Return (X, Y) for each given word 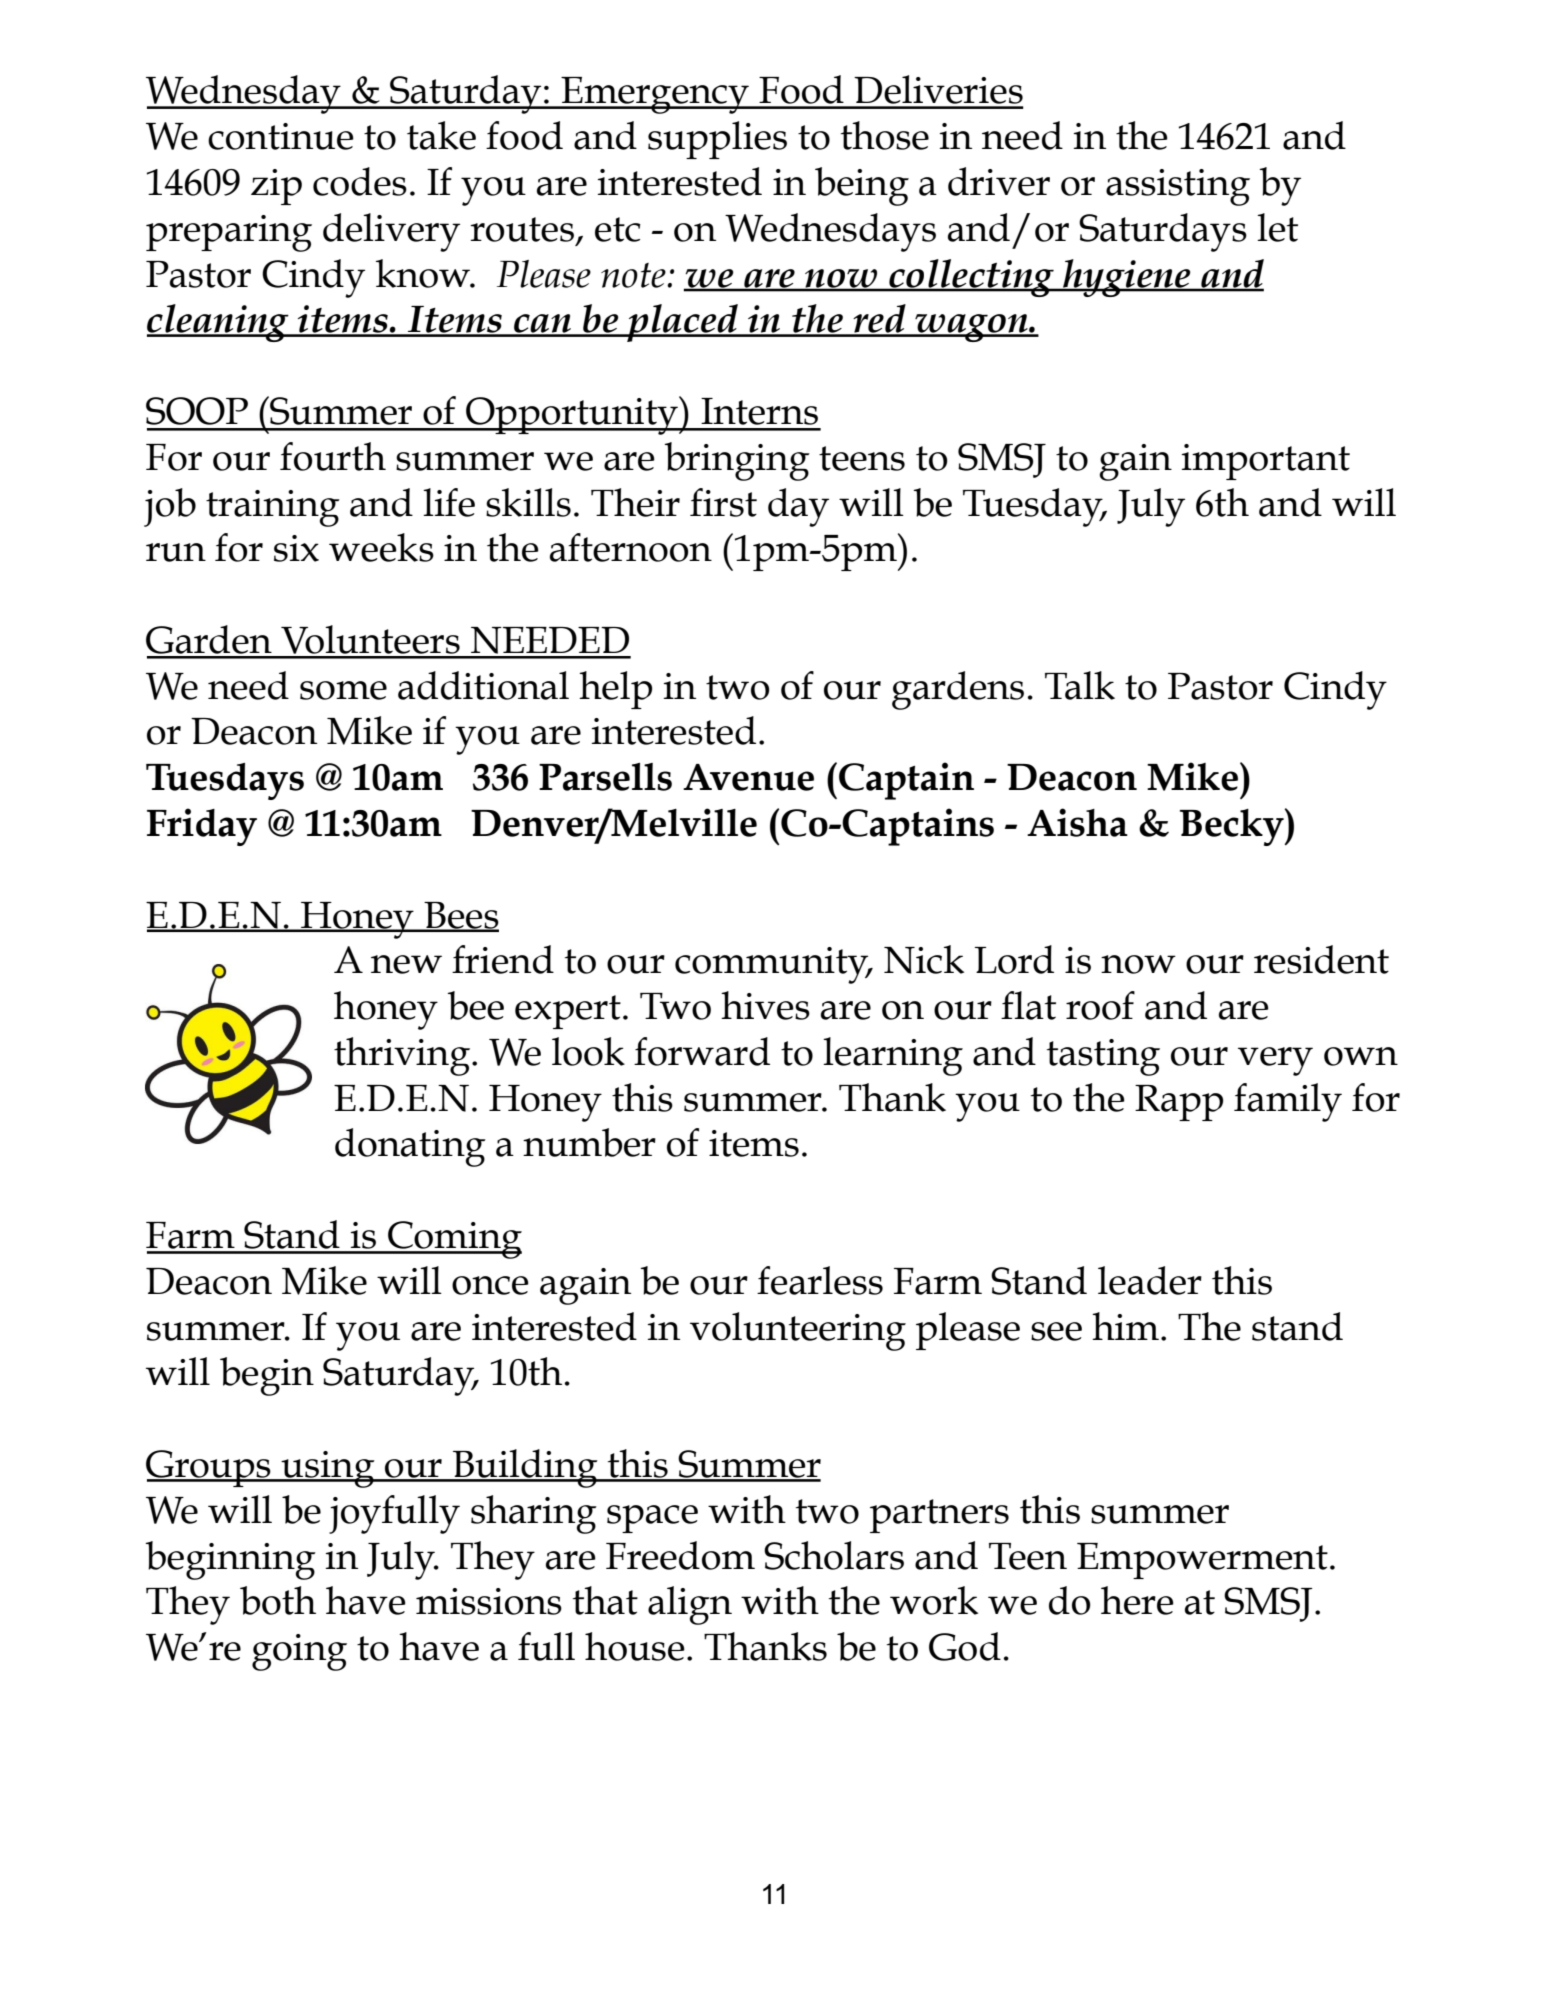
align (690, 1605)
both (278, 1600)
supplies (717, 140)
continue (281, 136)
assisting (1178, 187)
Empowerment (1202, 1561)
